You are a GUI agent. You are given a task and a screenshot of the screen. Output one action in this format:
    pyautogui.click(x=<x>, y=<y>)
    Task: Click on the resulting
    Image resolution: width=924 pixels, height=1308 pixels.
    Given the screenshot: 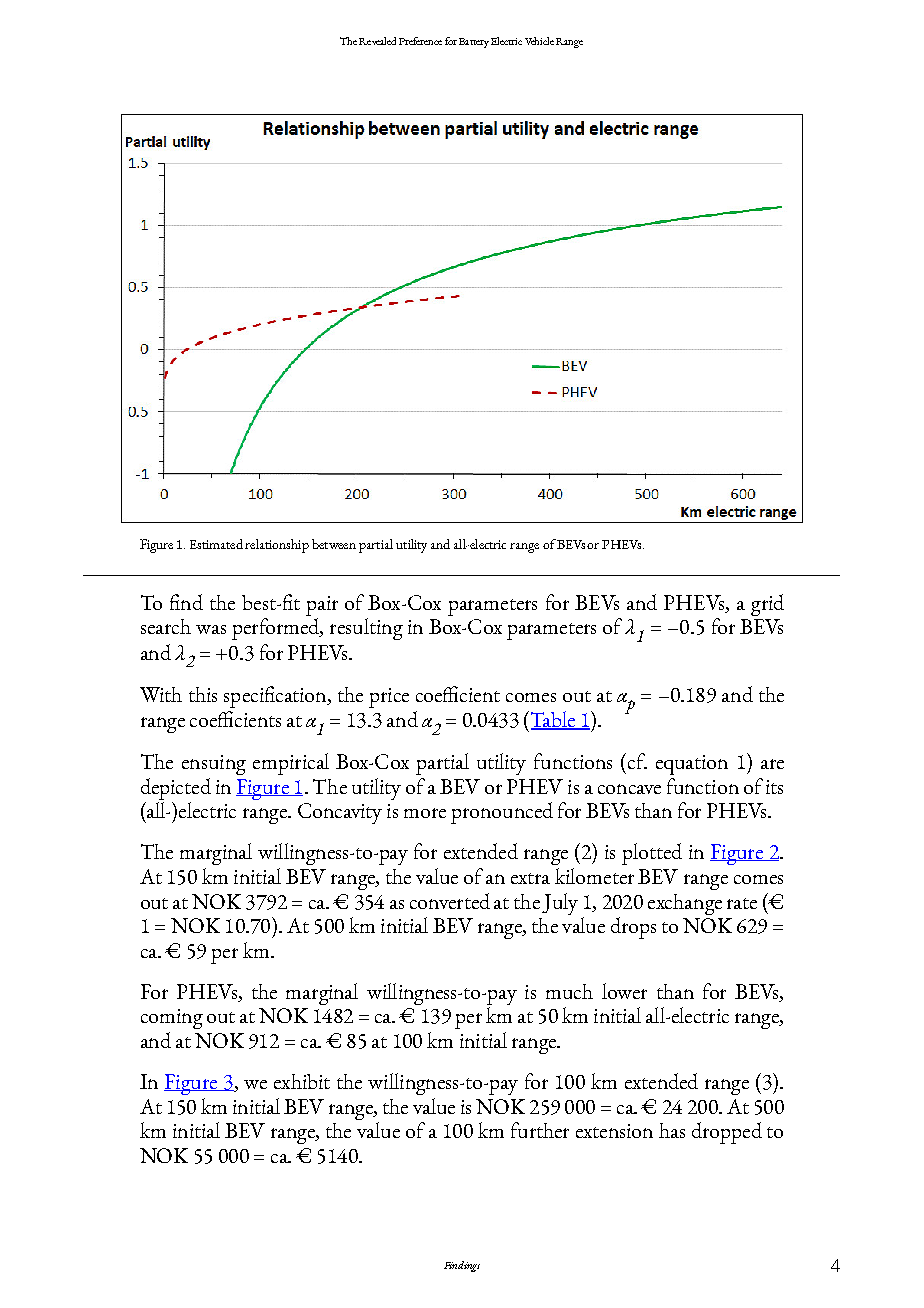 What is the action you would take?
    pyautogui.click(x=366, y=629)
